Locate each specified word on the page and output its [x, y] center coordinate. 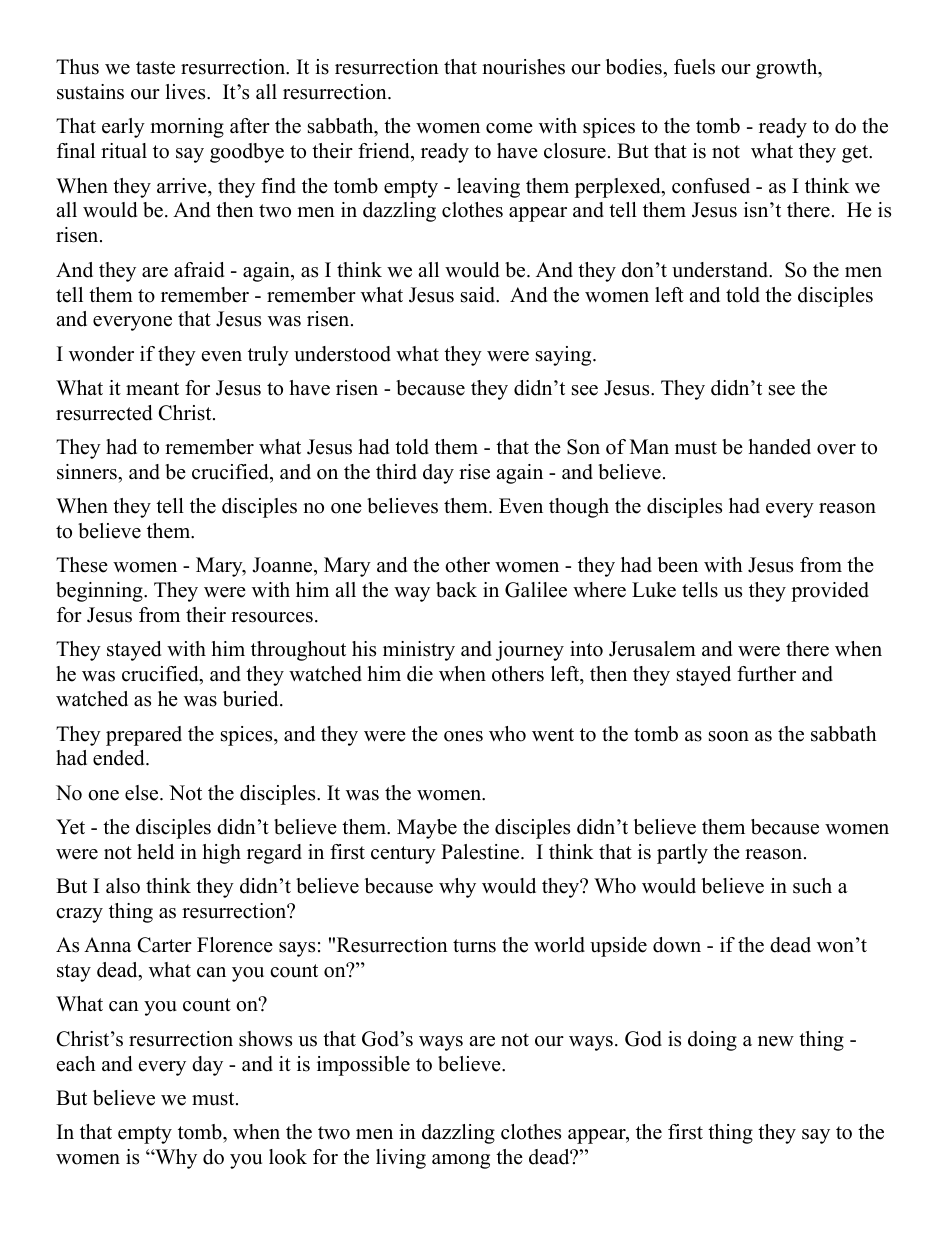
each [76, 1064]
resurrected [104, 413]
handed [779, 447]
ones [463, 736]
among [461, 1161]
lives [186, 92]
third [396, 472]
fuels [694, 67]
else [143, 793]
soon [729, 736]
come [509, 128]
